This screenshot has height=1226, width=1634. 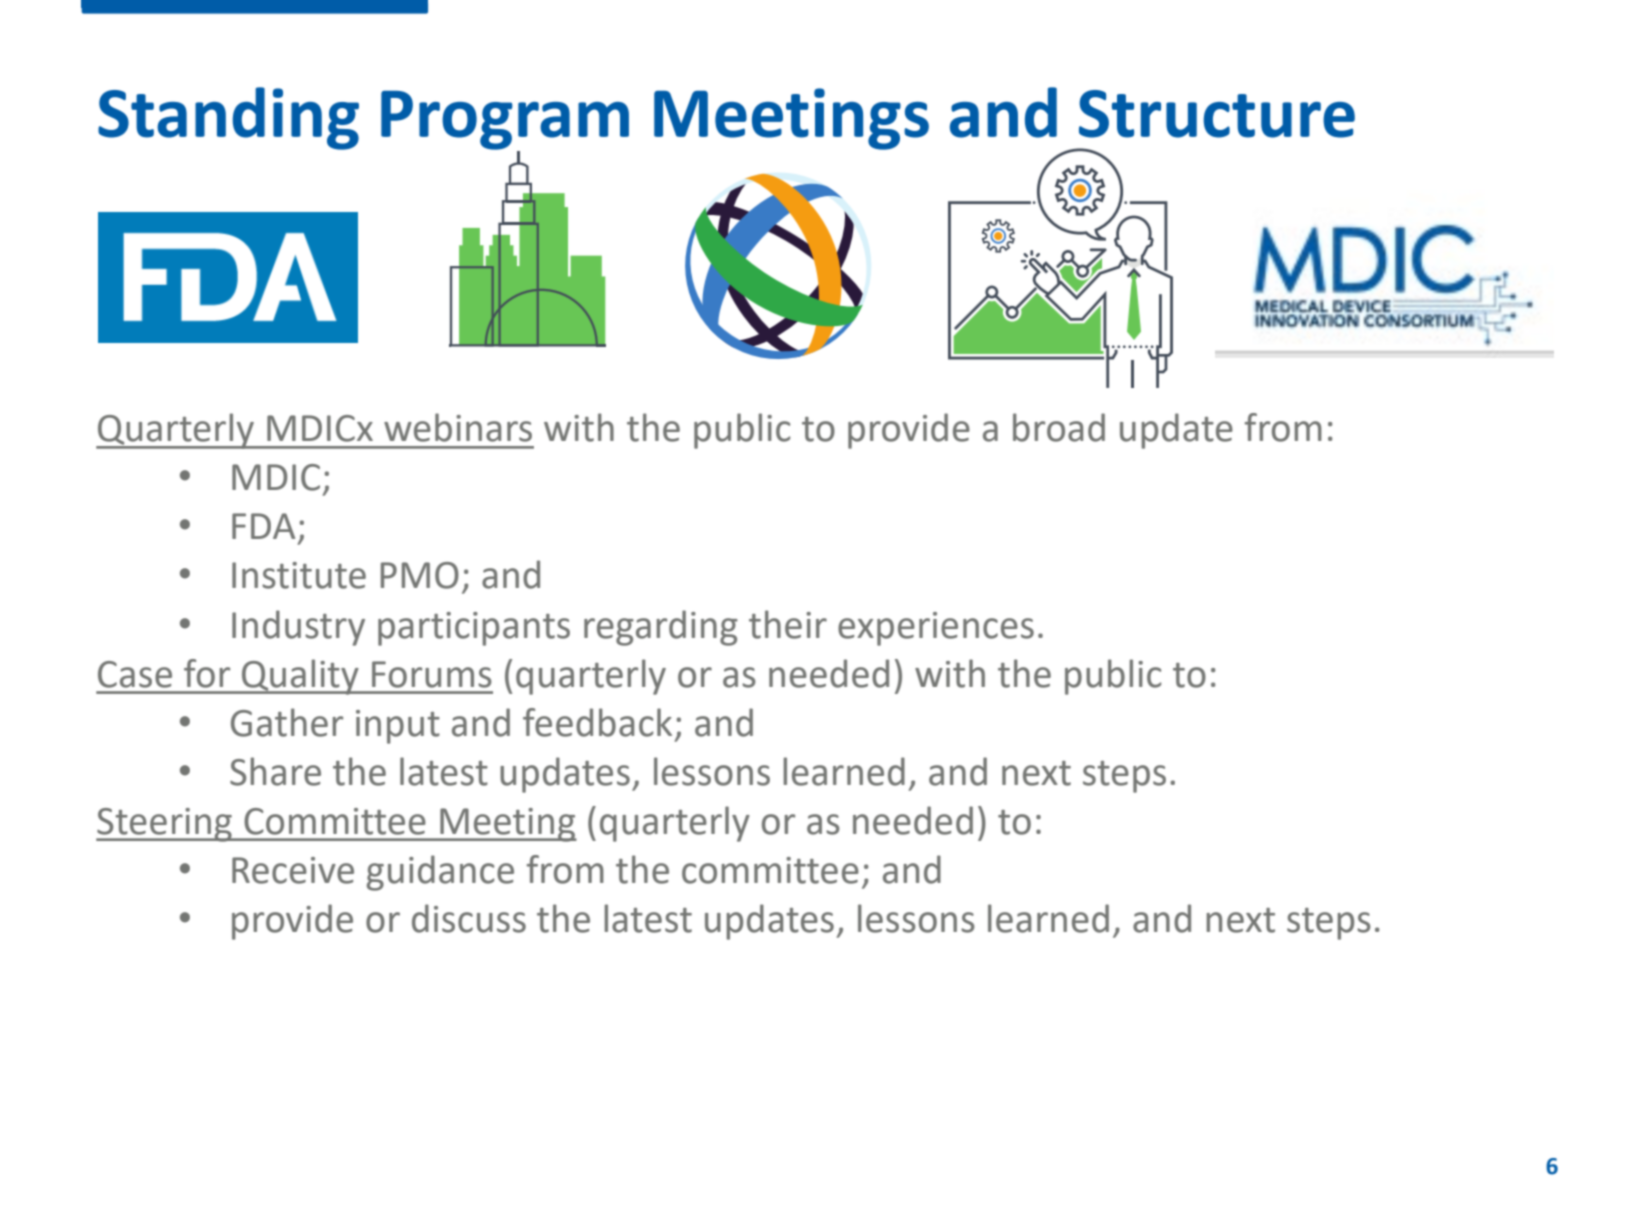 I want to click on Standing, so click(x=228, y=118).
